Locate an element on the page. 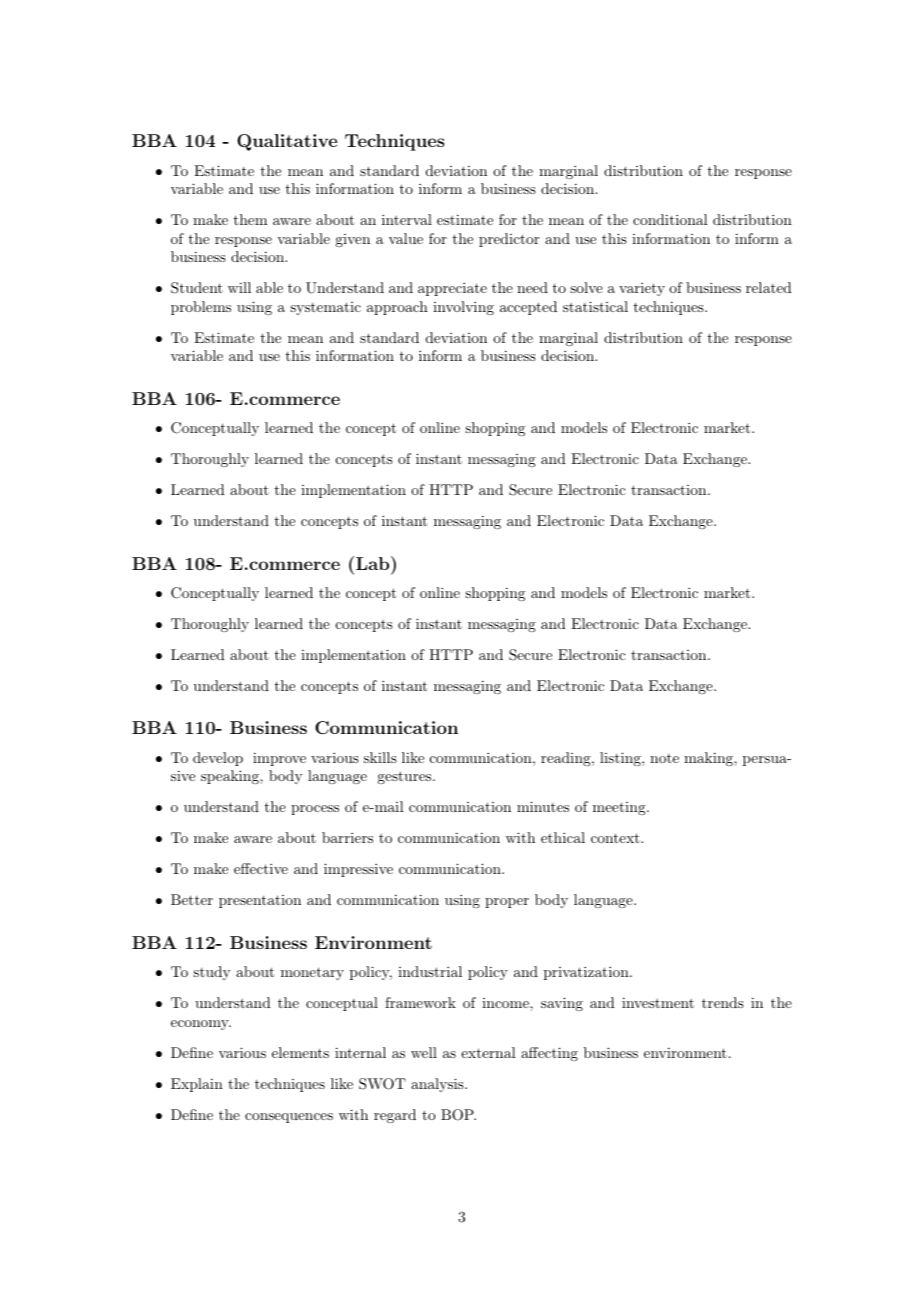 The height and width of the page is (1308, 924). skills is located at coordinates (380, 757).
